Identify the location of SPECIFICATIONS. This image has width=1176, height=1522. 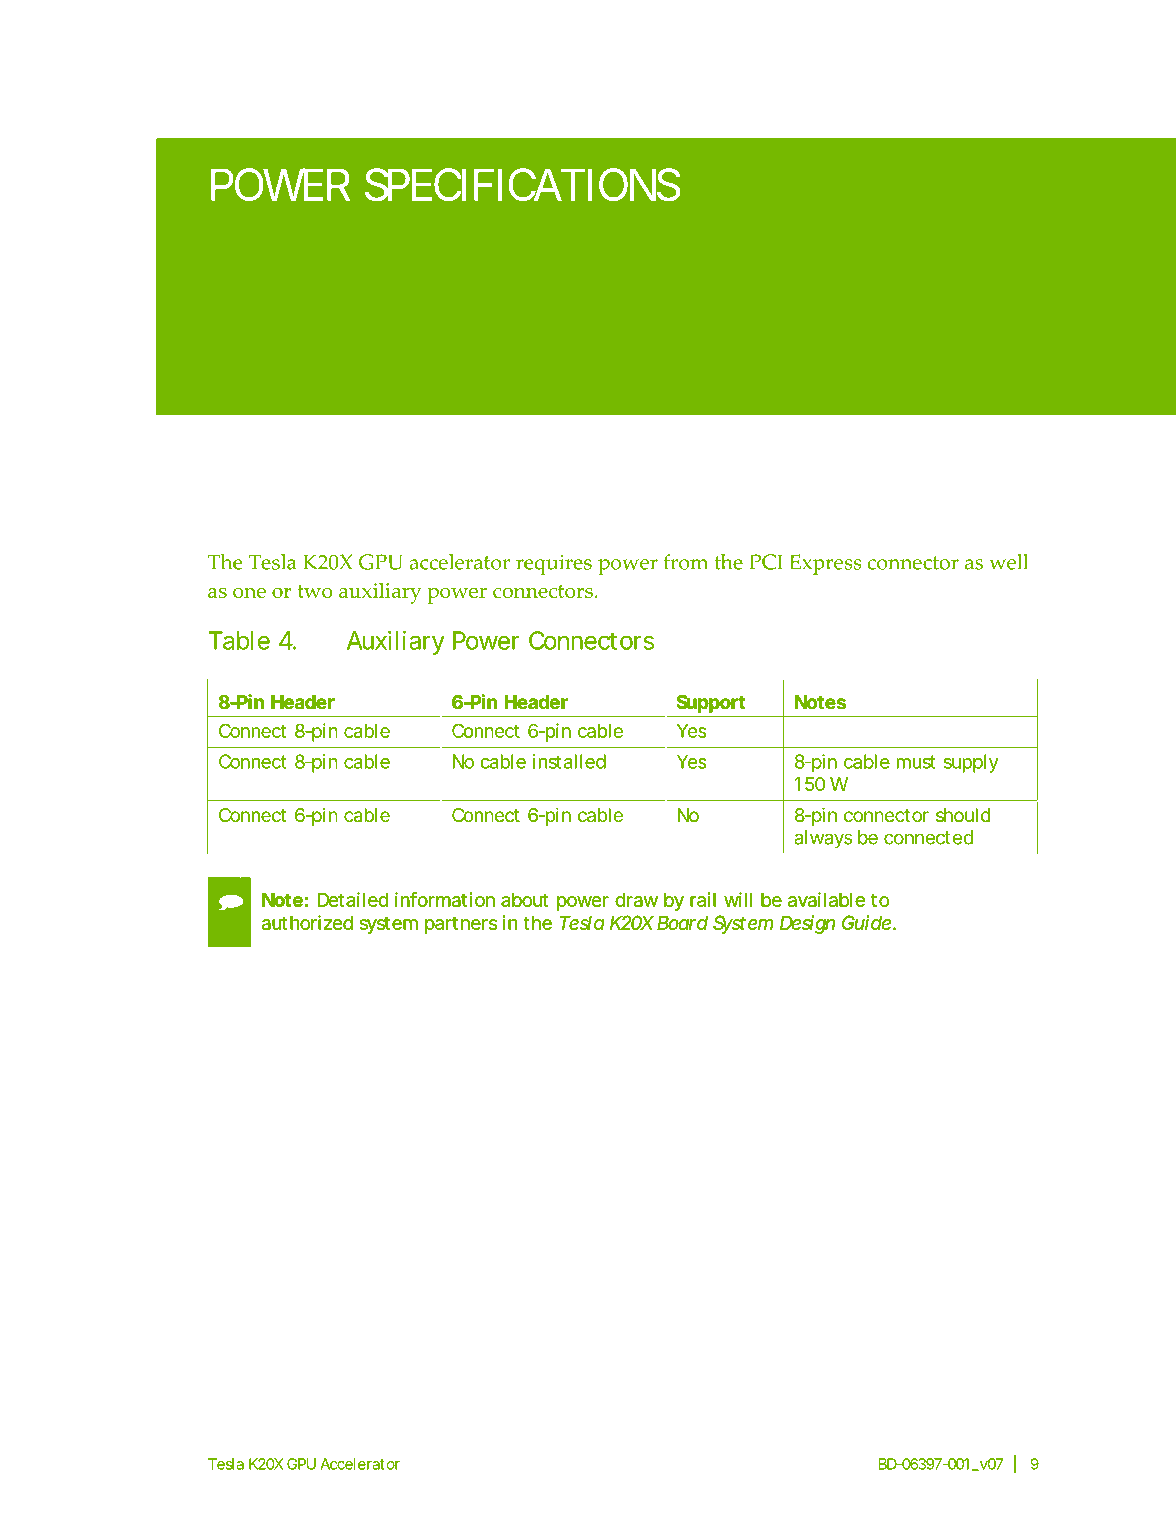
(523, 184).
